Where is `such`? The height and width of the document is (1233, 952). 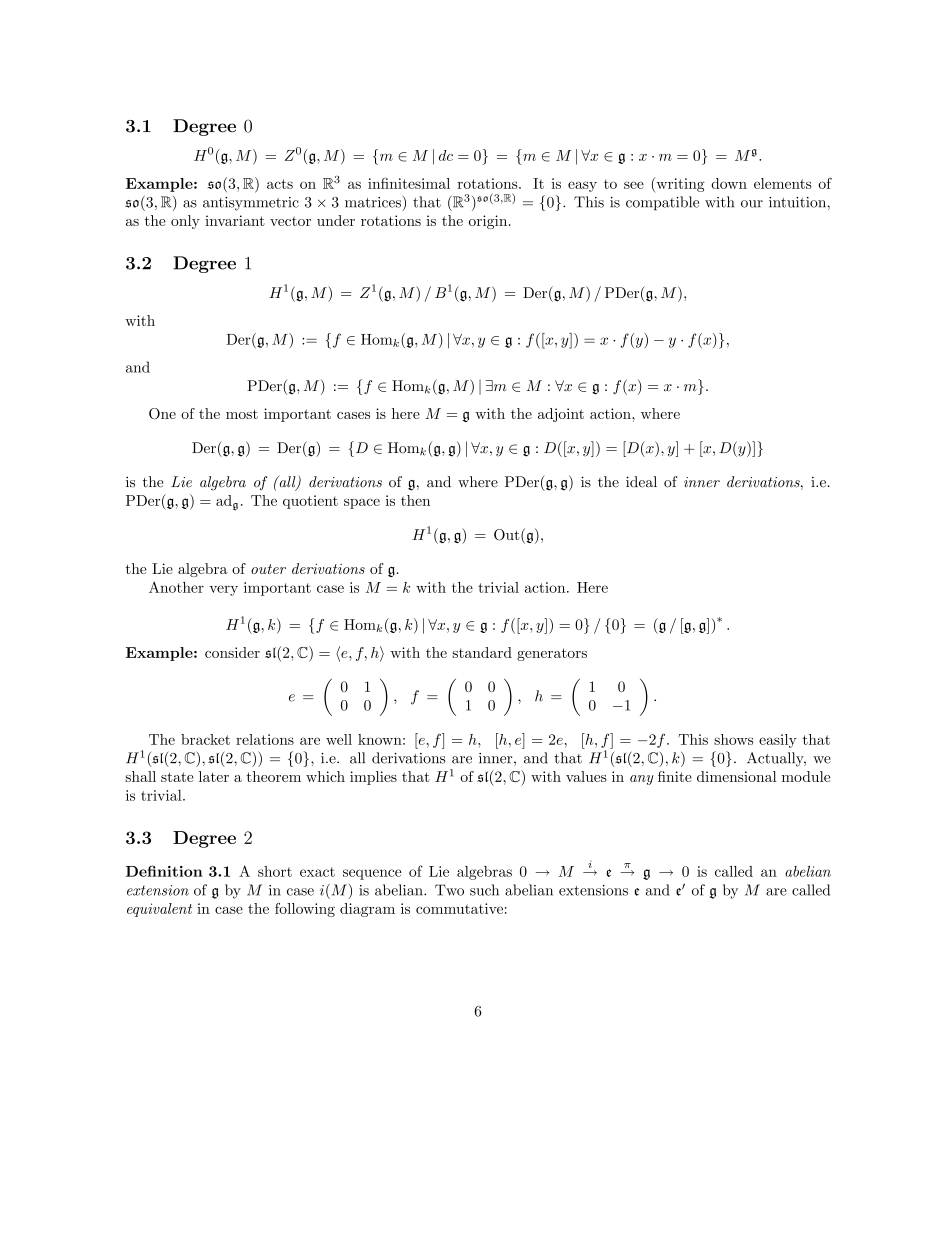 such is located at coordinates (484, 890).
